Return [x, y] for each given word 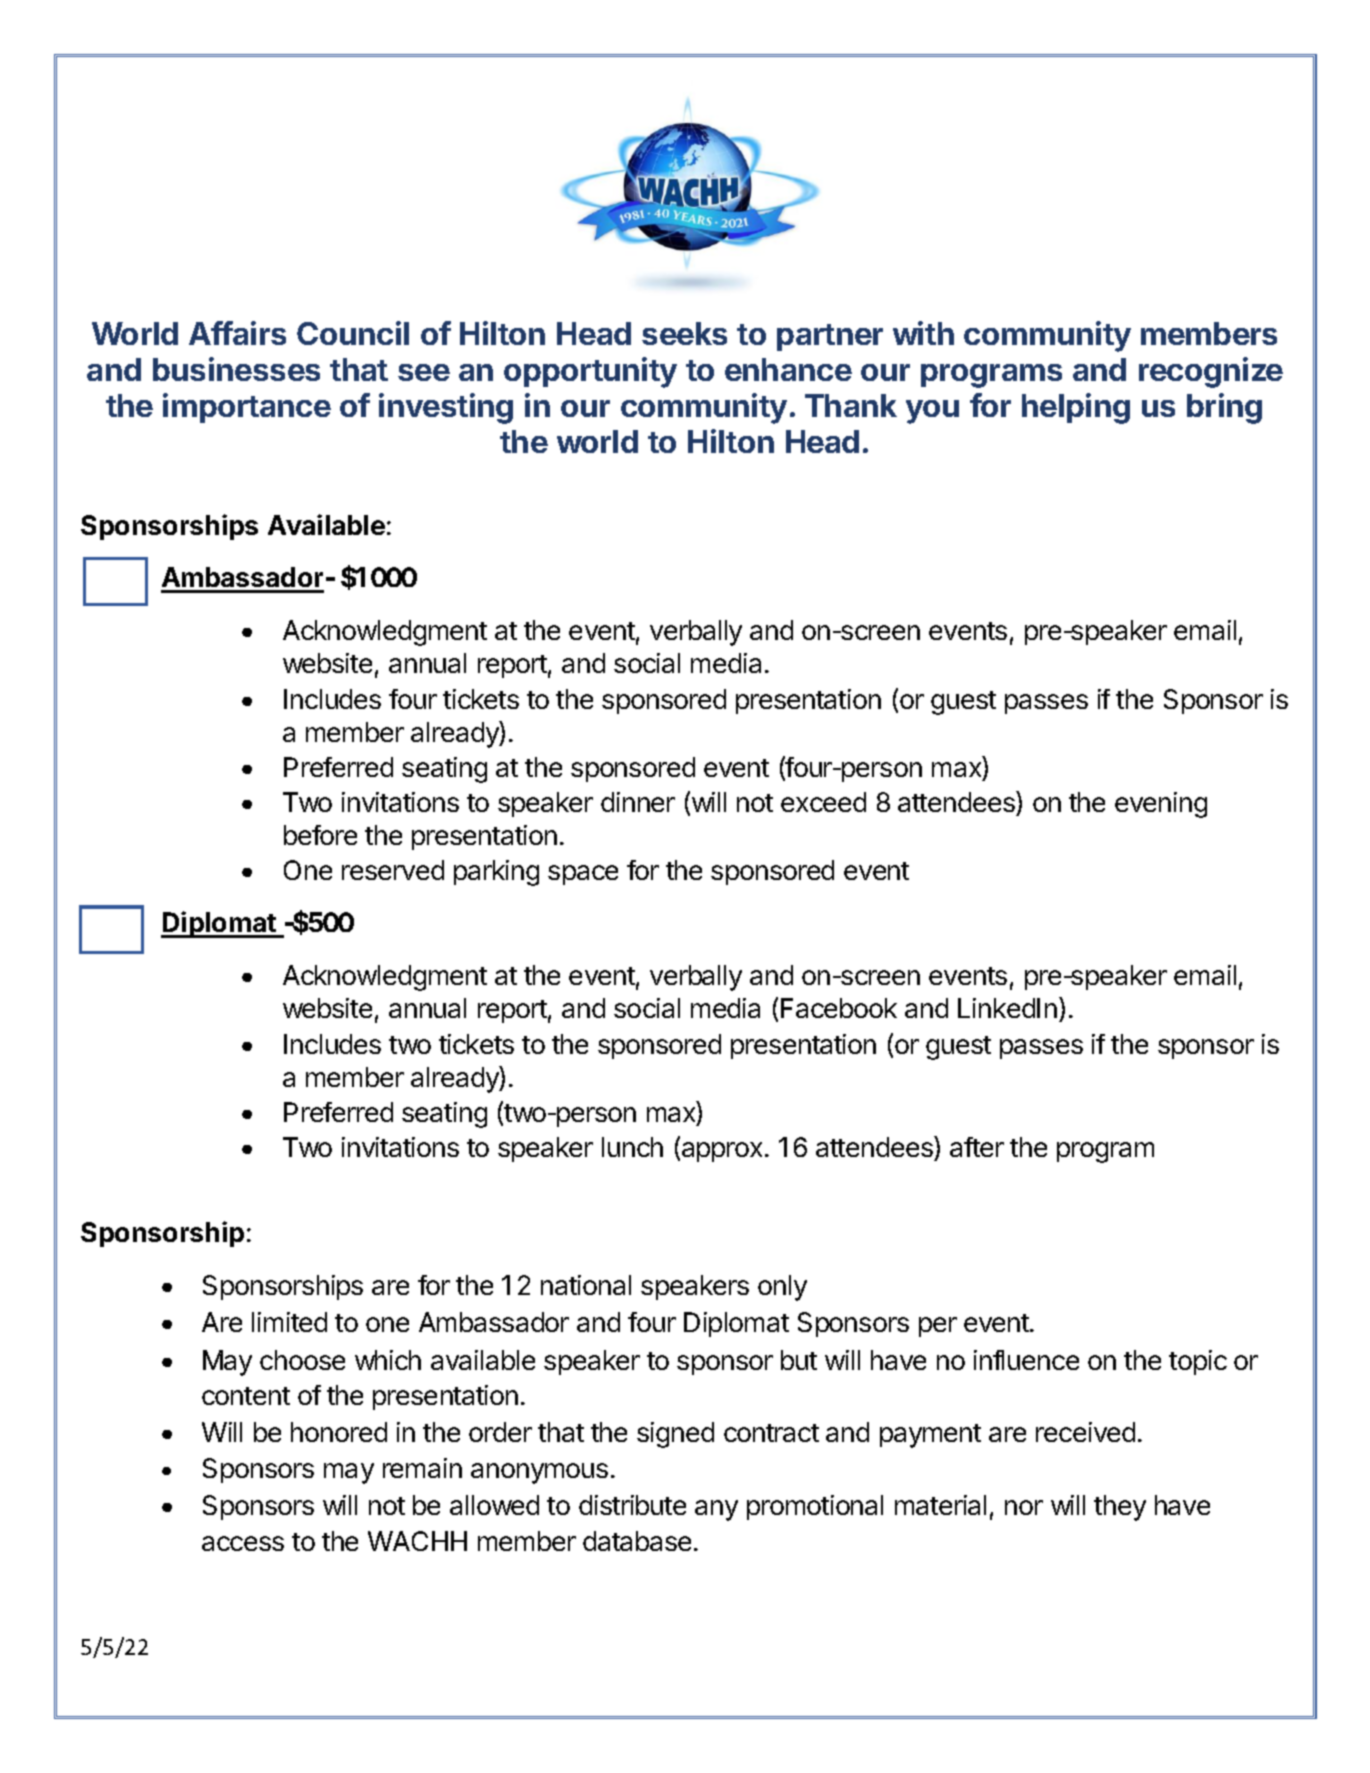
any [716, 1510]
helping [1076, 408]
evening [1161, 805]
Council [353, 333]
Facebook [839, 1008]
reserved [393, 870]
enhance [788, 369]
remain [422, 1468]
